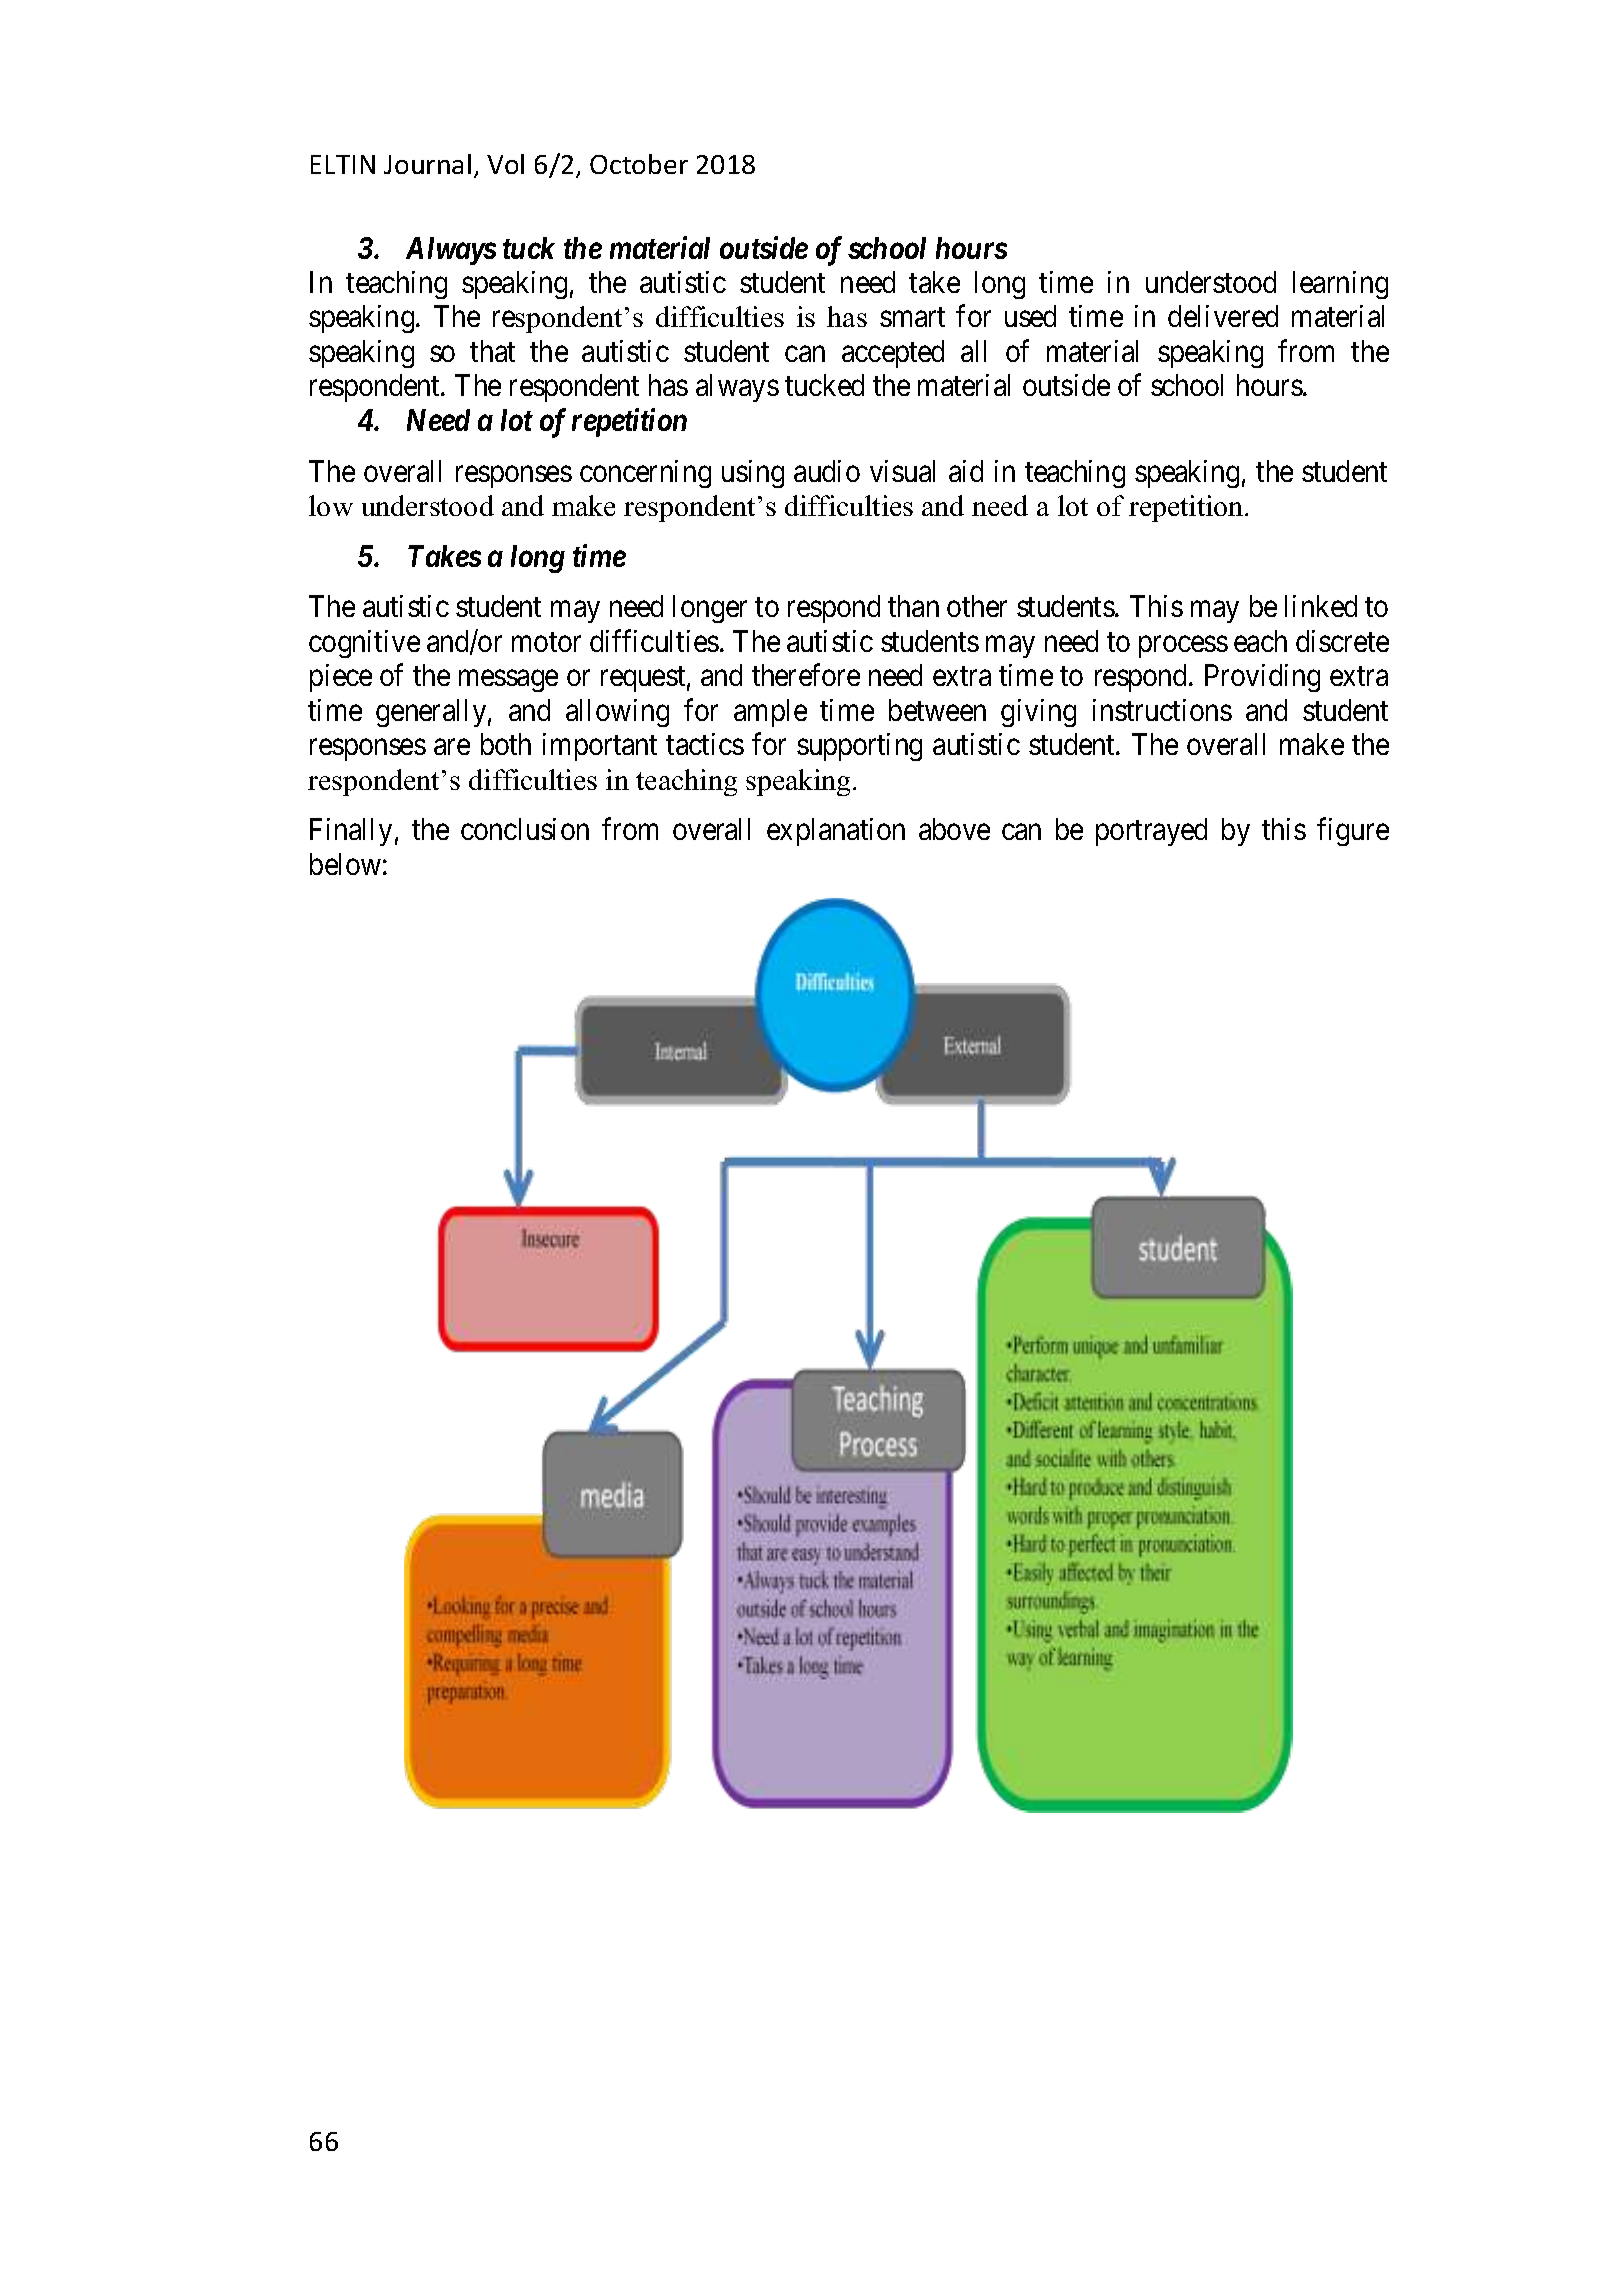  Describe the element at coordinates (427, 164) in the image. I see `Journal` at that location.
